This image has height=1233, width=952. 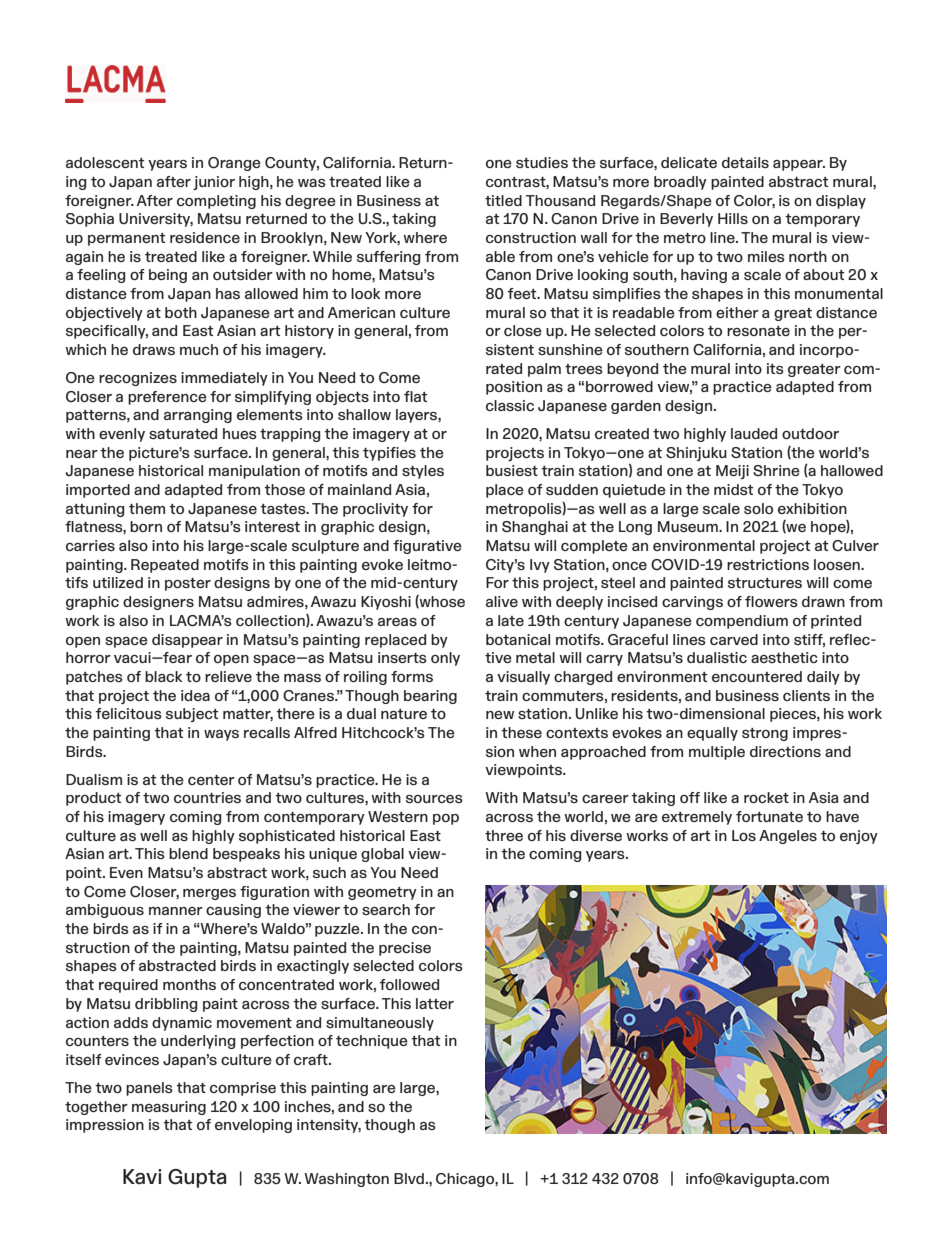 I want to click on Blvd, so click(x=409, y=1178).
